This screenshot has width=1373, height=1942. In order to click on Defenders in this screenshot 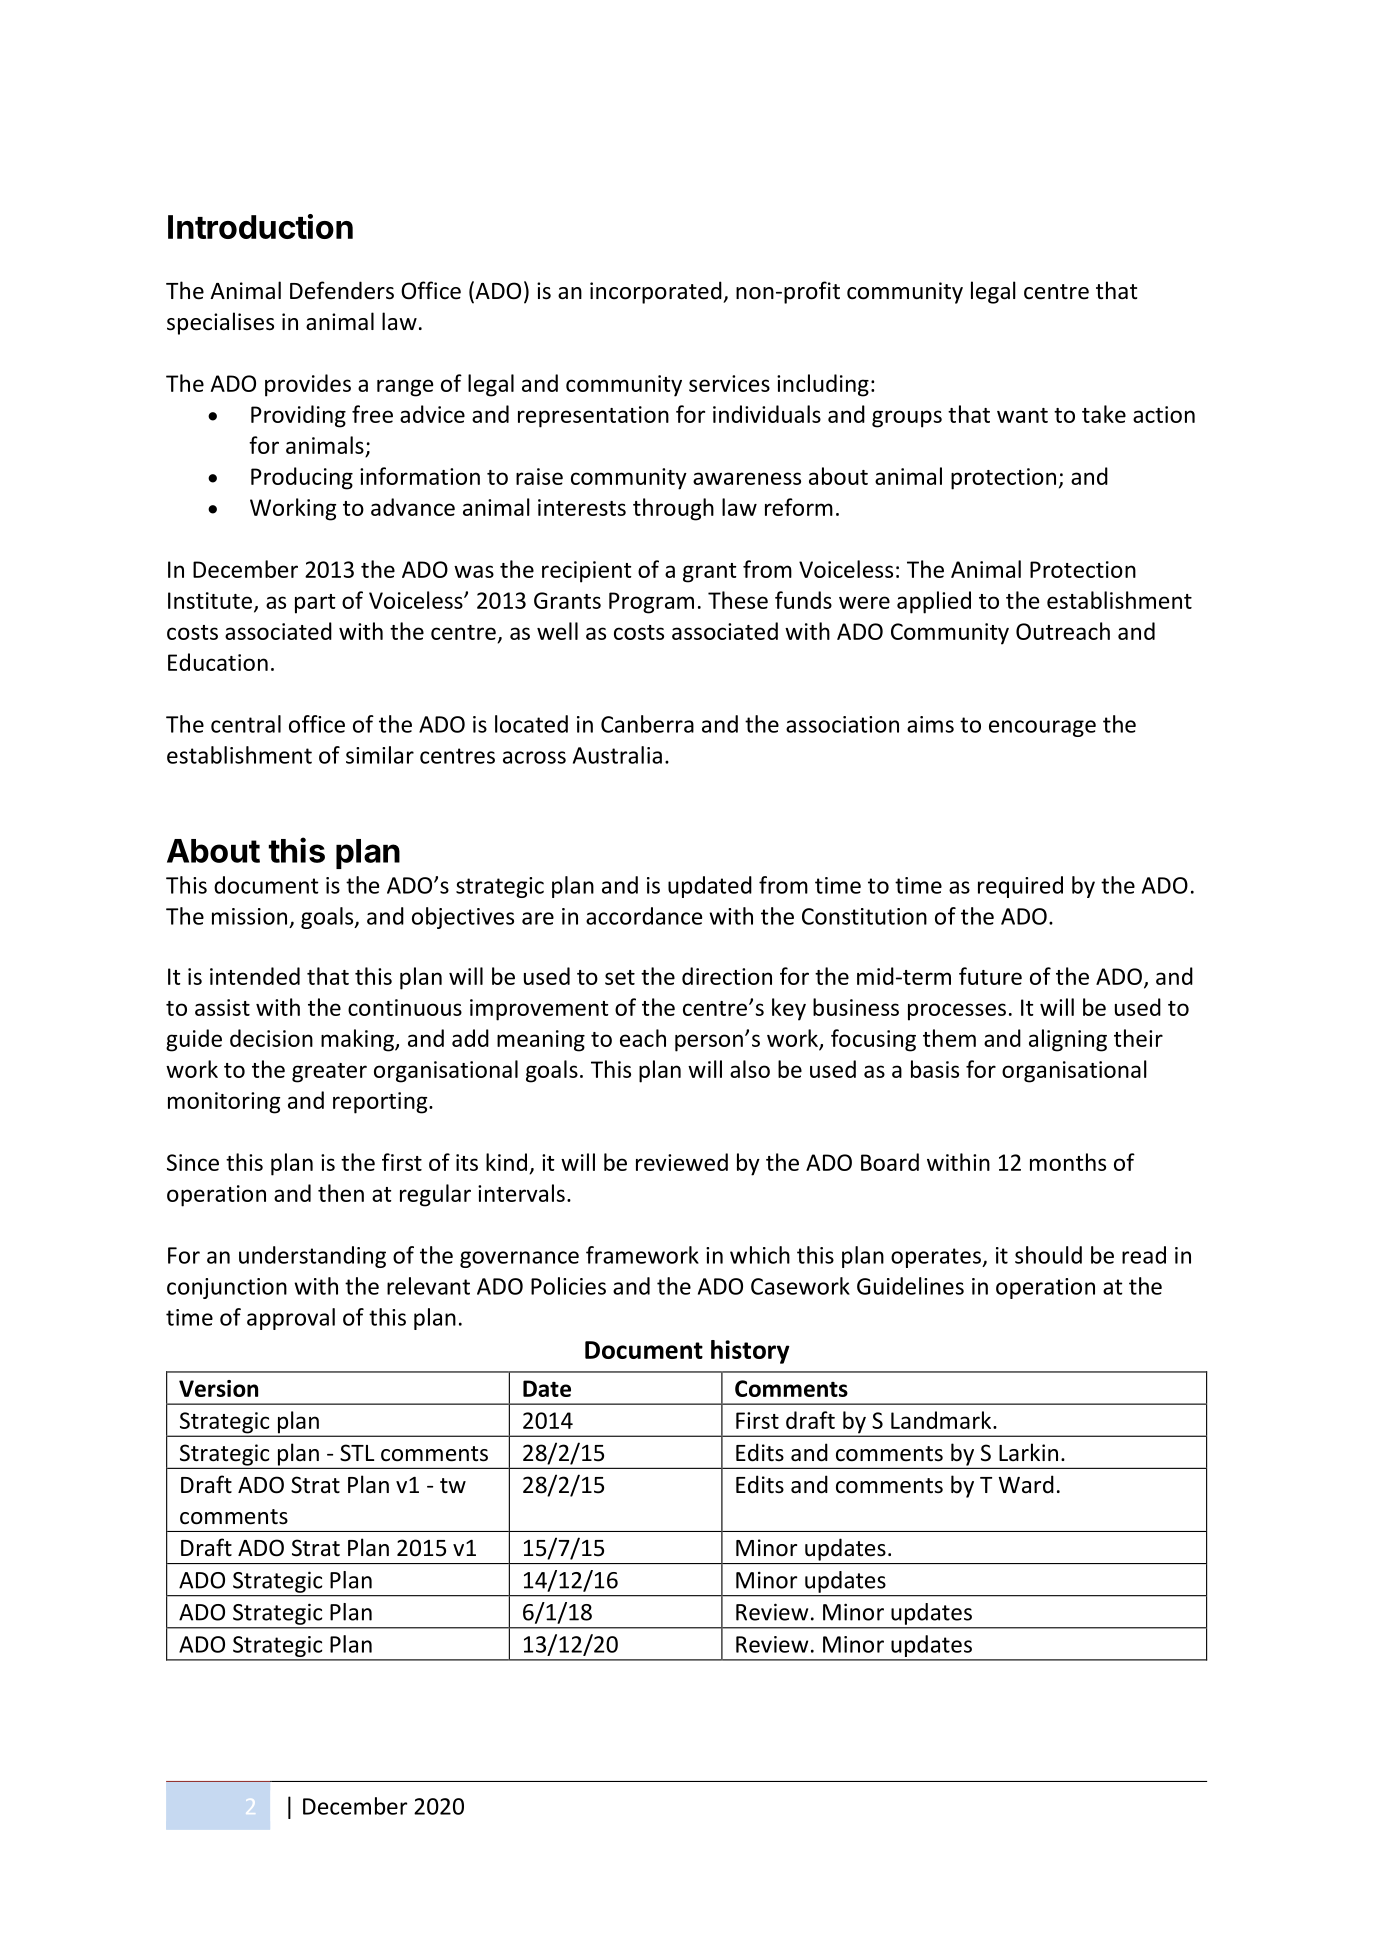, I will do `click(342, 290)`.
